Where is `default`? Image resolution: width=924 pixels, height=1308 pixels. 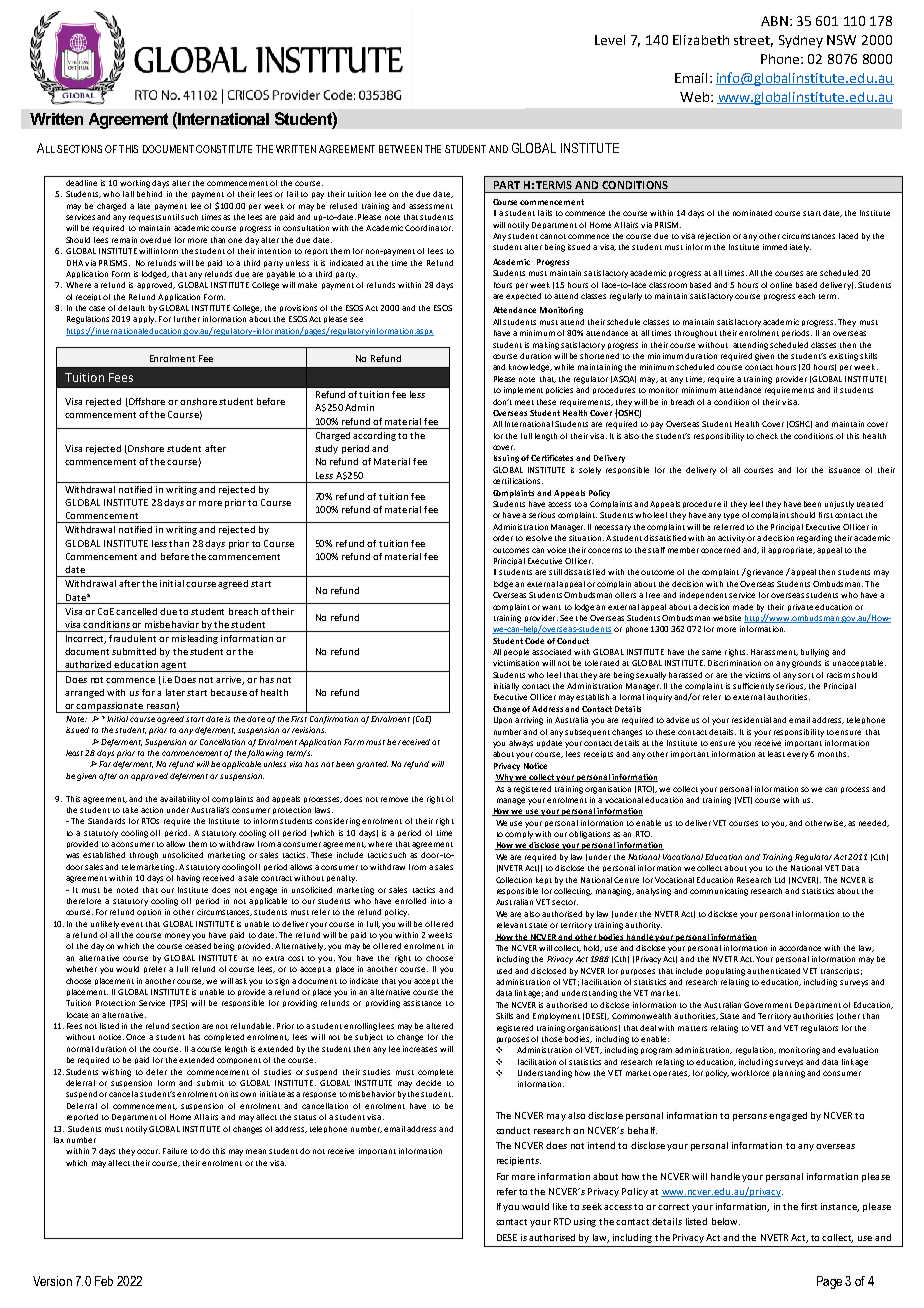
default is located at coordinates (131, 308).
